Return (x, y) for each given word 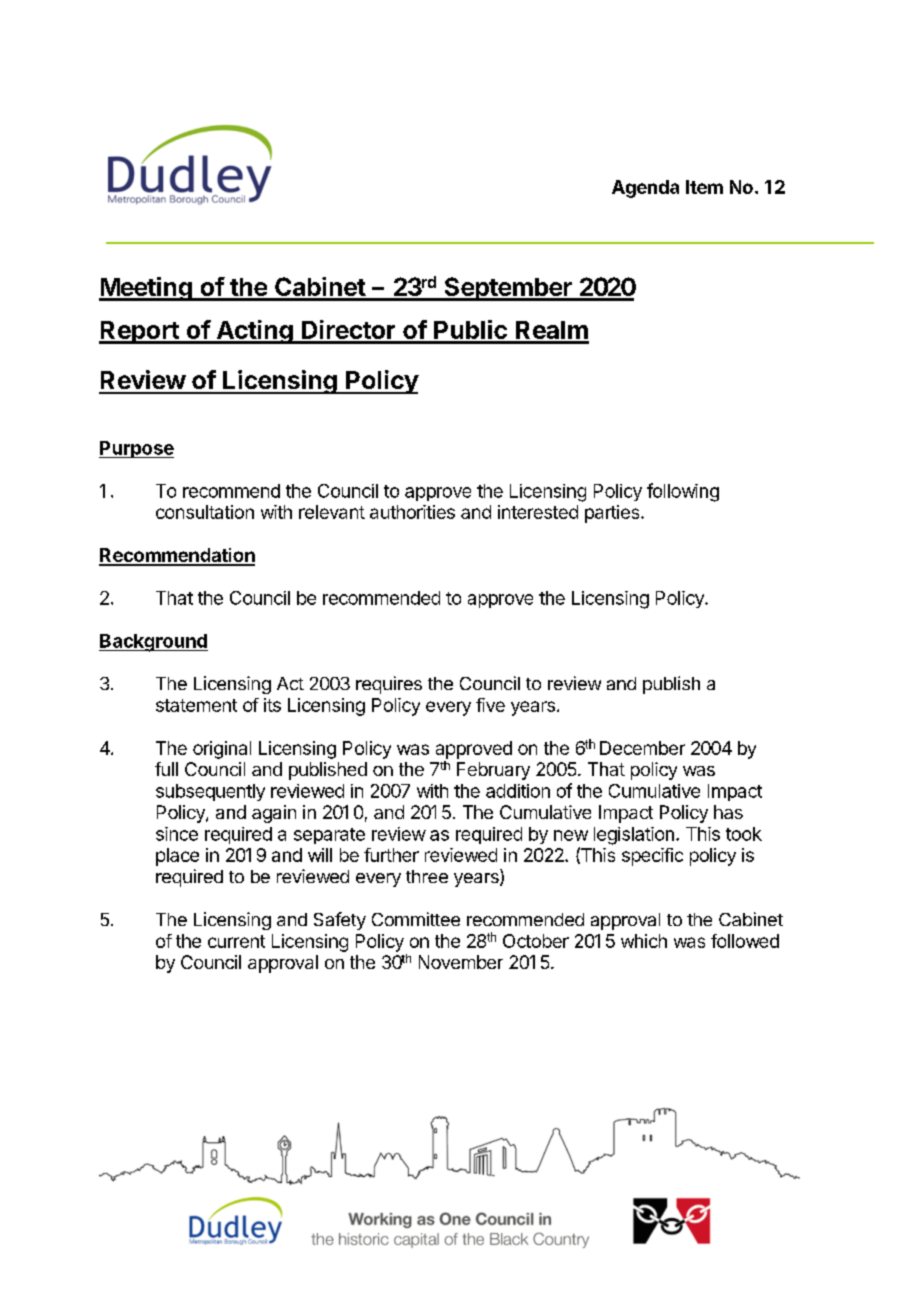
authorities (412, 512)
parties (613, 514)
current (236, 941)
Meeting (146, 289)
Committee (416, 919)
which (644, 941)
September (508, 289)
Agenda (645, 189)
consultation (205, 512)
